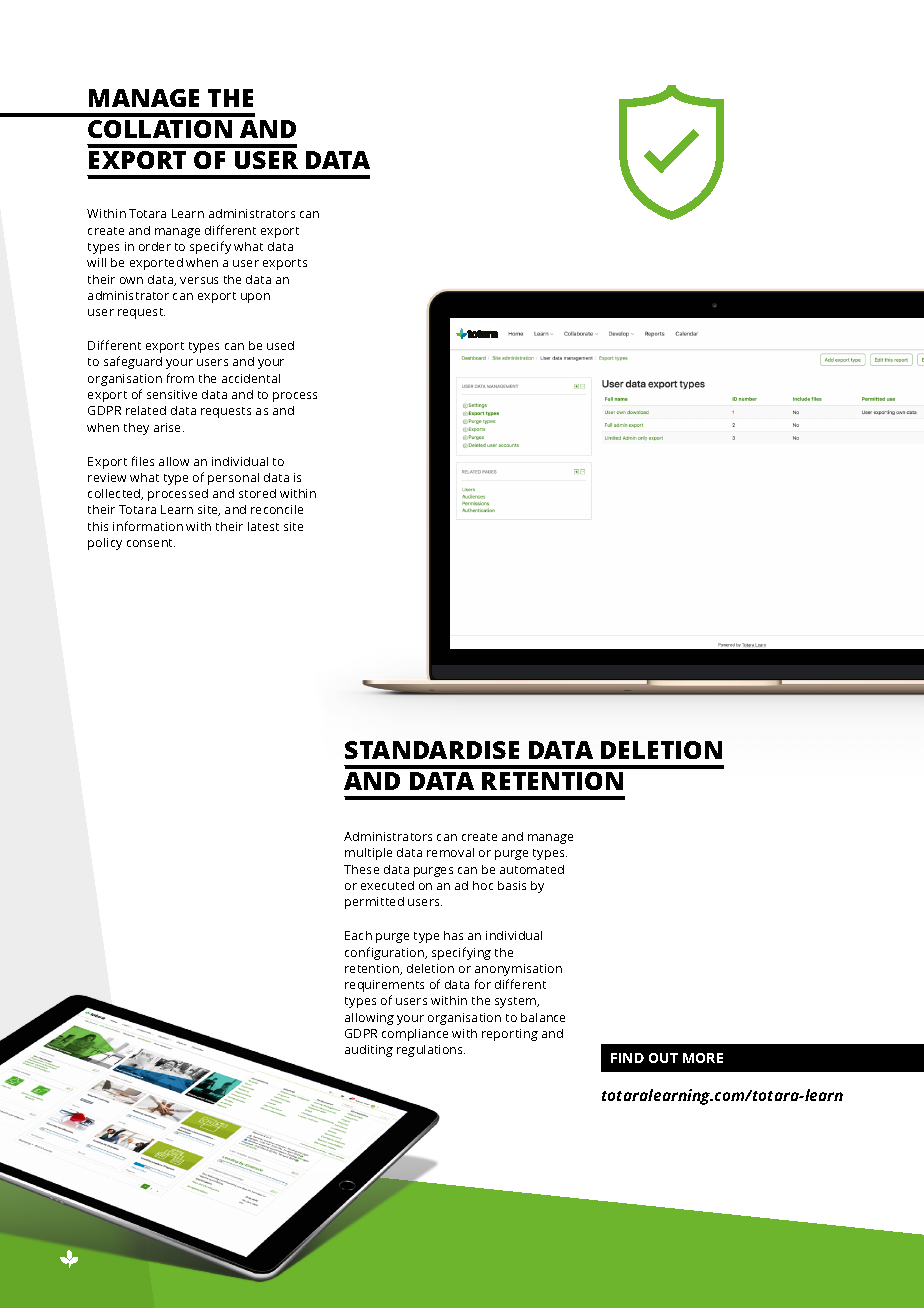  Describe the element at coordinates (151, 543) in the document. I see `consent` at that location.
